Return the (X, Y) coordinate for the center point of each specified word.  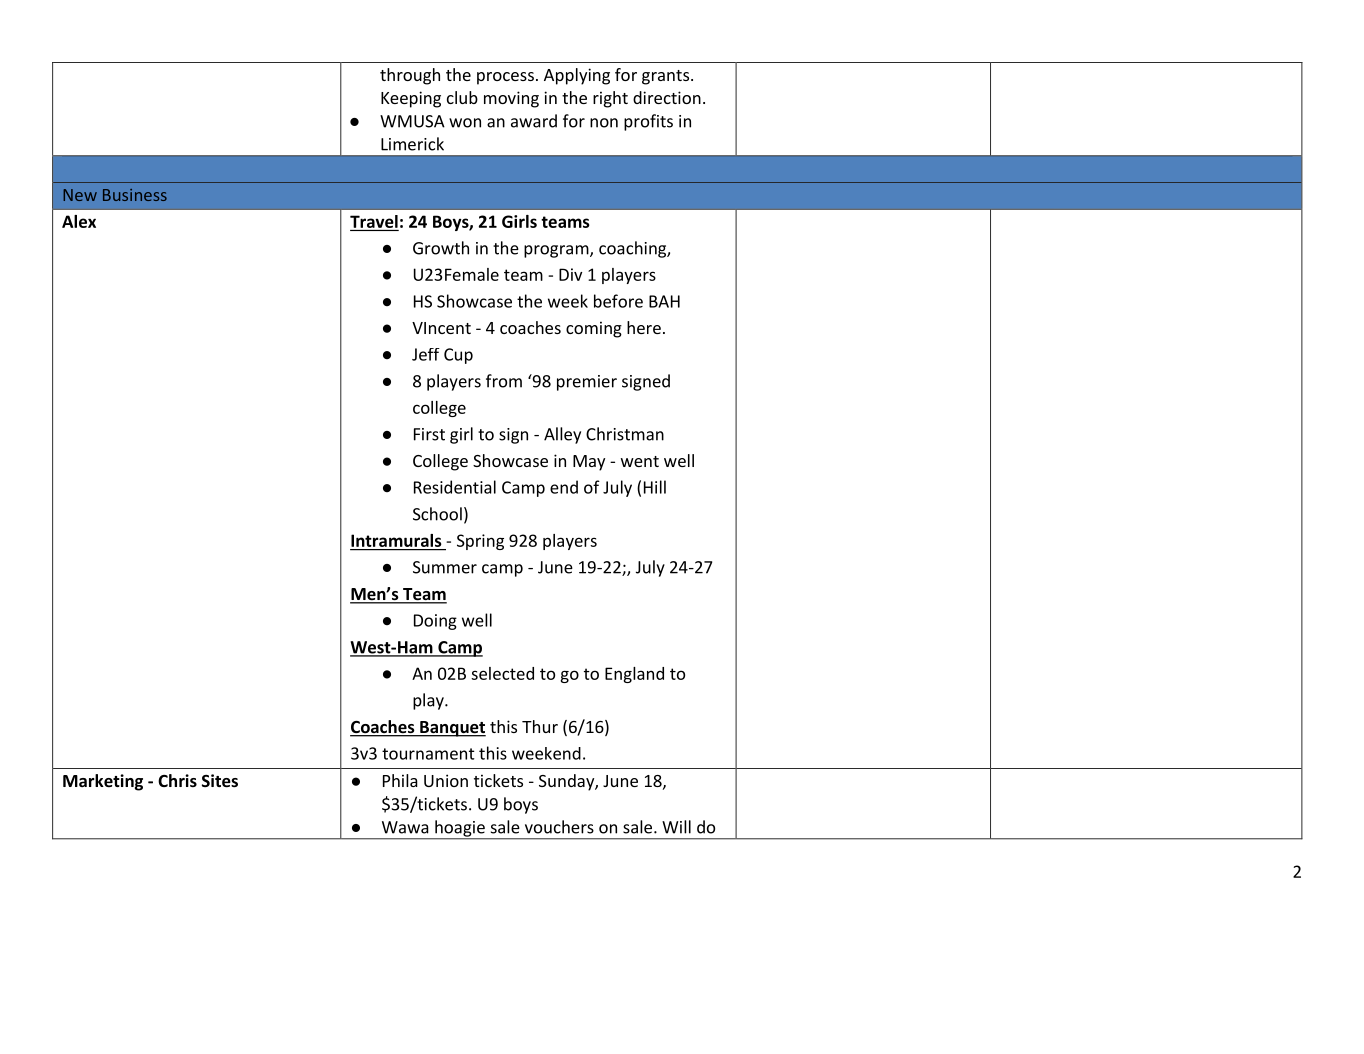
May (589, 463)
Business (135, 195)
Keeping (411, 99)
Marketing (103, 782)
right (610, 99)
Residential (455, 487)
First (429, 434)
